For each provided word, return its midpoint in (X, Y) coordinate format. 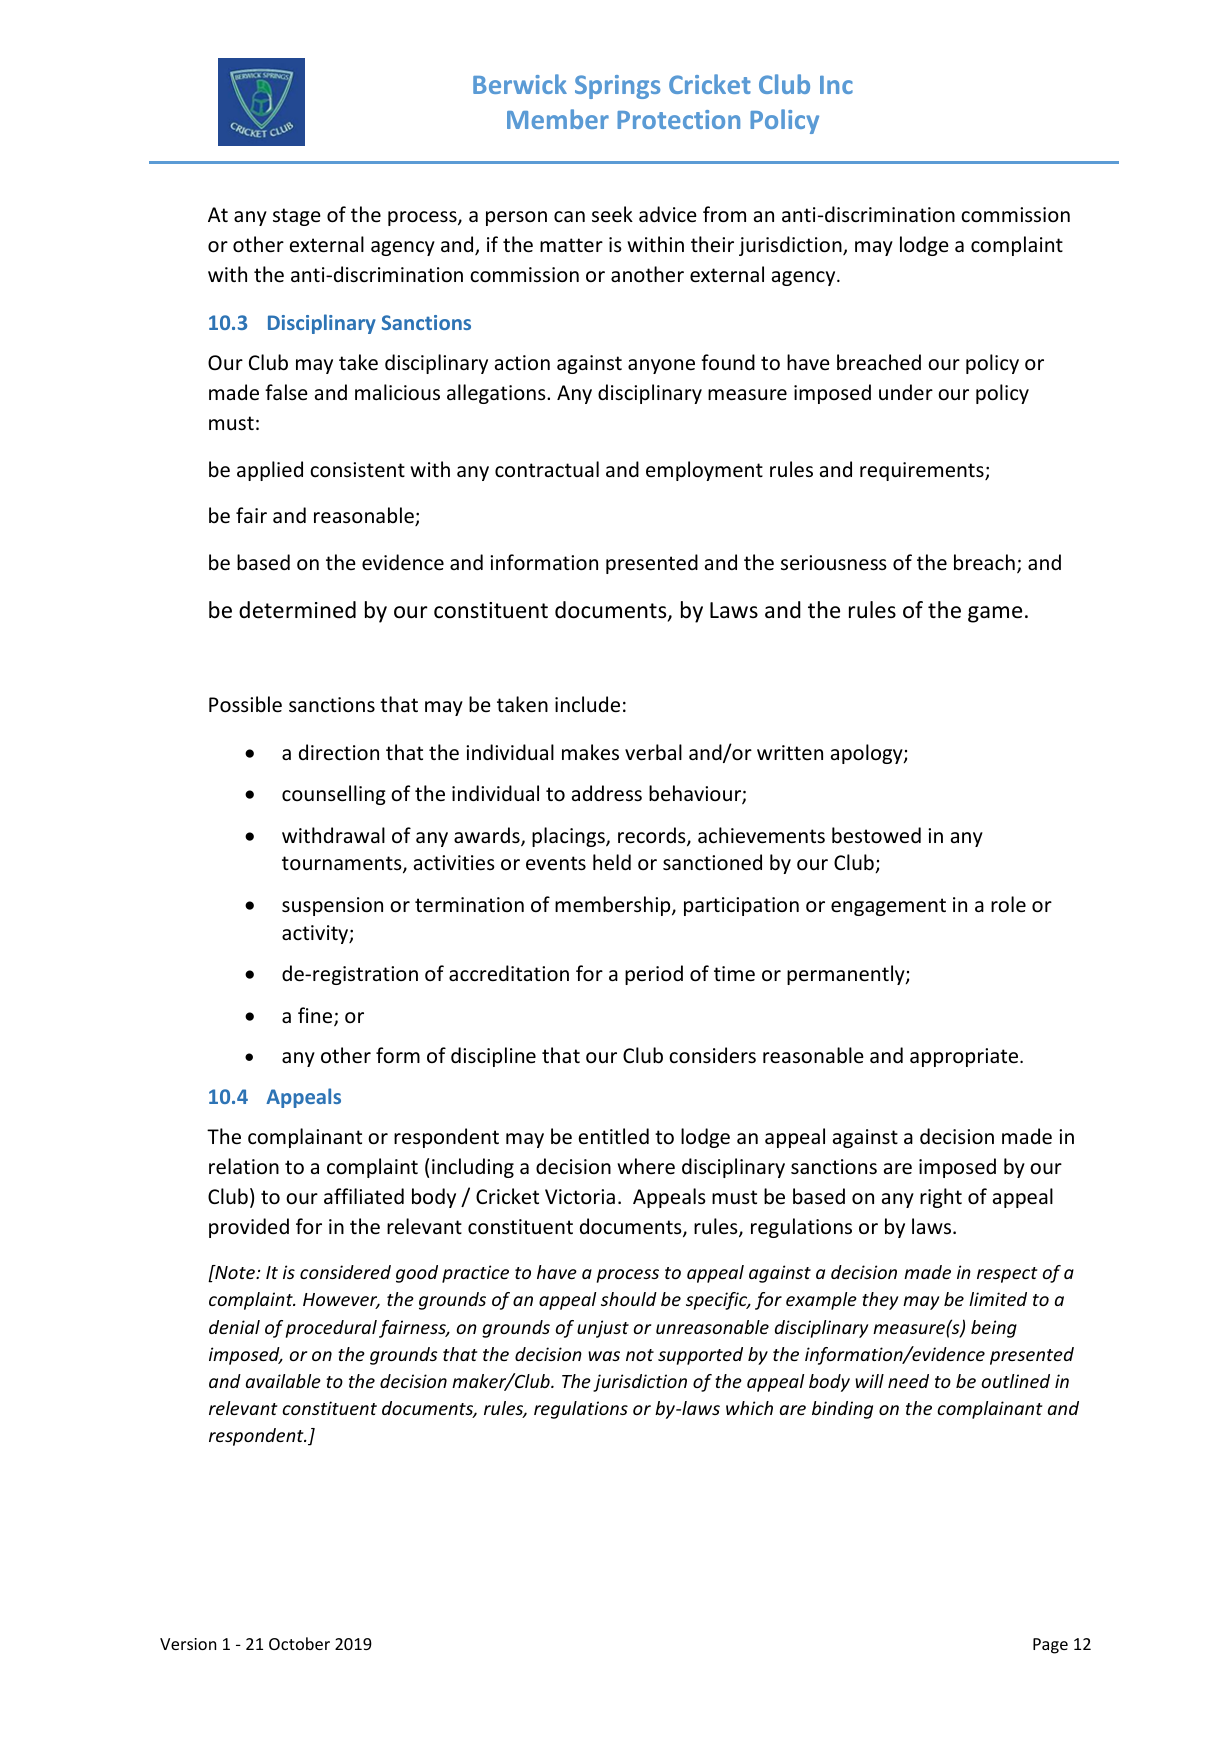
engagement (888, 907)
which (749, 1408)
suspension (332, 906)
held (612, 862)
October (299, 1643)
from (724, 214)
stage (297, 217)
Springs (617, 87)
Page (1050, 1646)
